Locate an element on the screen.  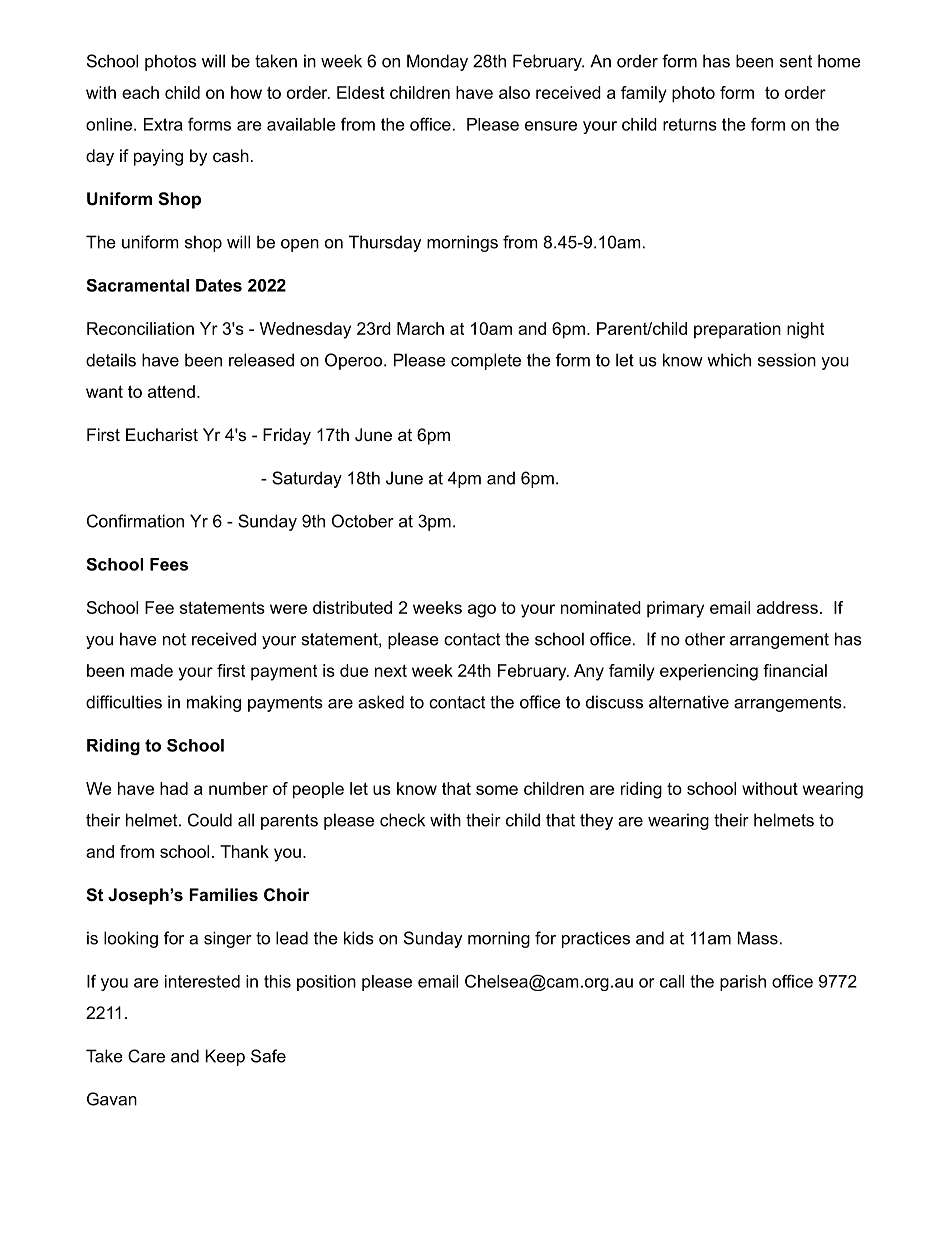
March is located at coordinates (420, 328).
